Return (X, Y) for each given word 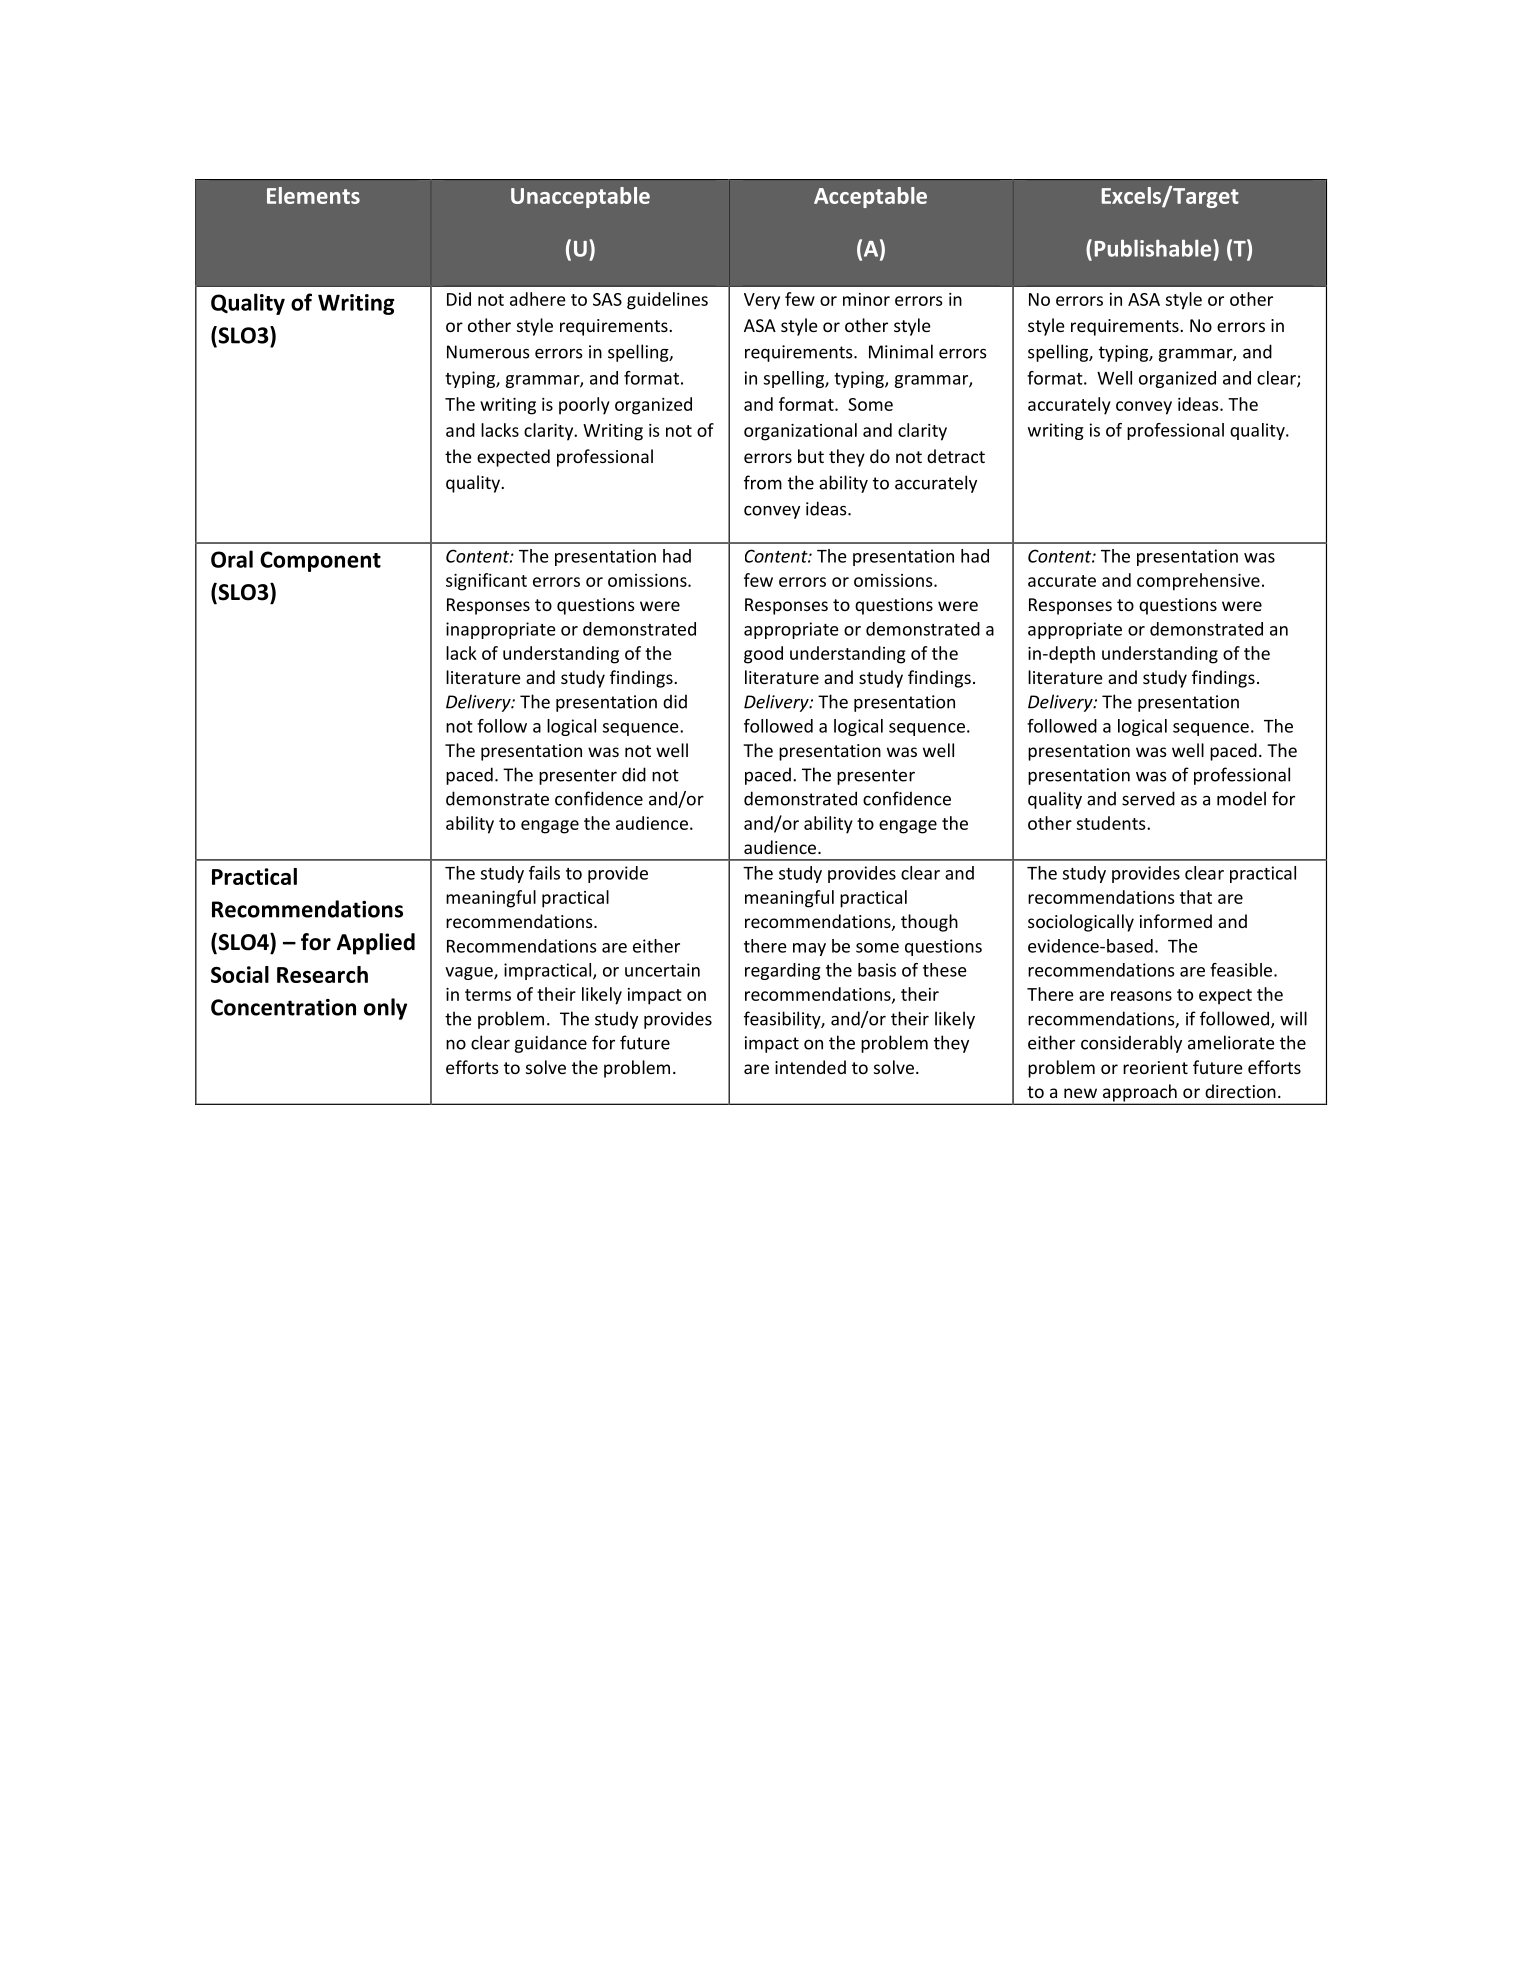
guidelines (667, 301)
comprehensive (1198, 582)
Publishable (1154, 248)
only (385, 1009)
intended (810, 1067)
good (763, 655)
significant (486, 582)
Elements (313, 195)
